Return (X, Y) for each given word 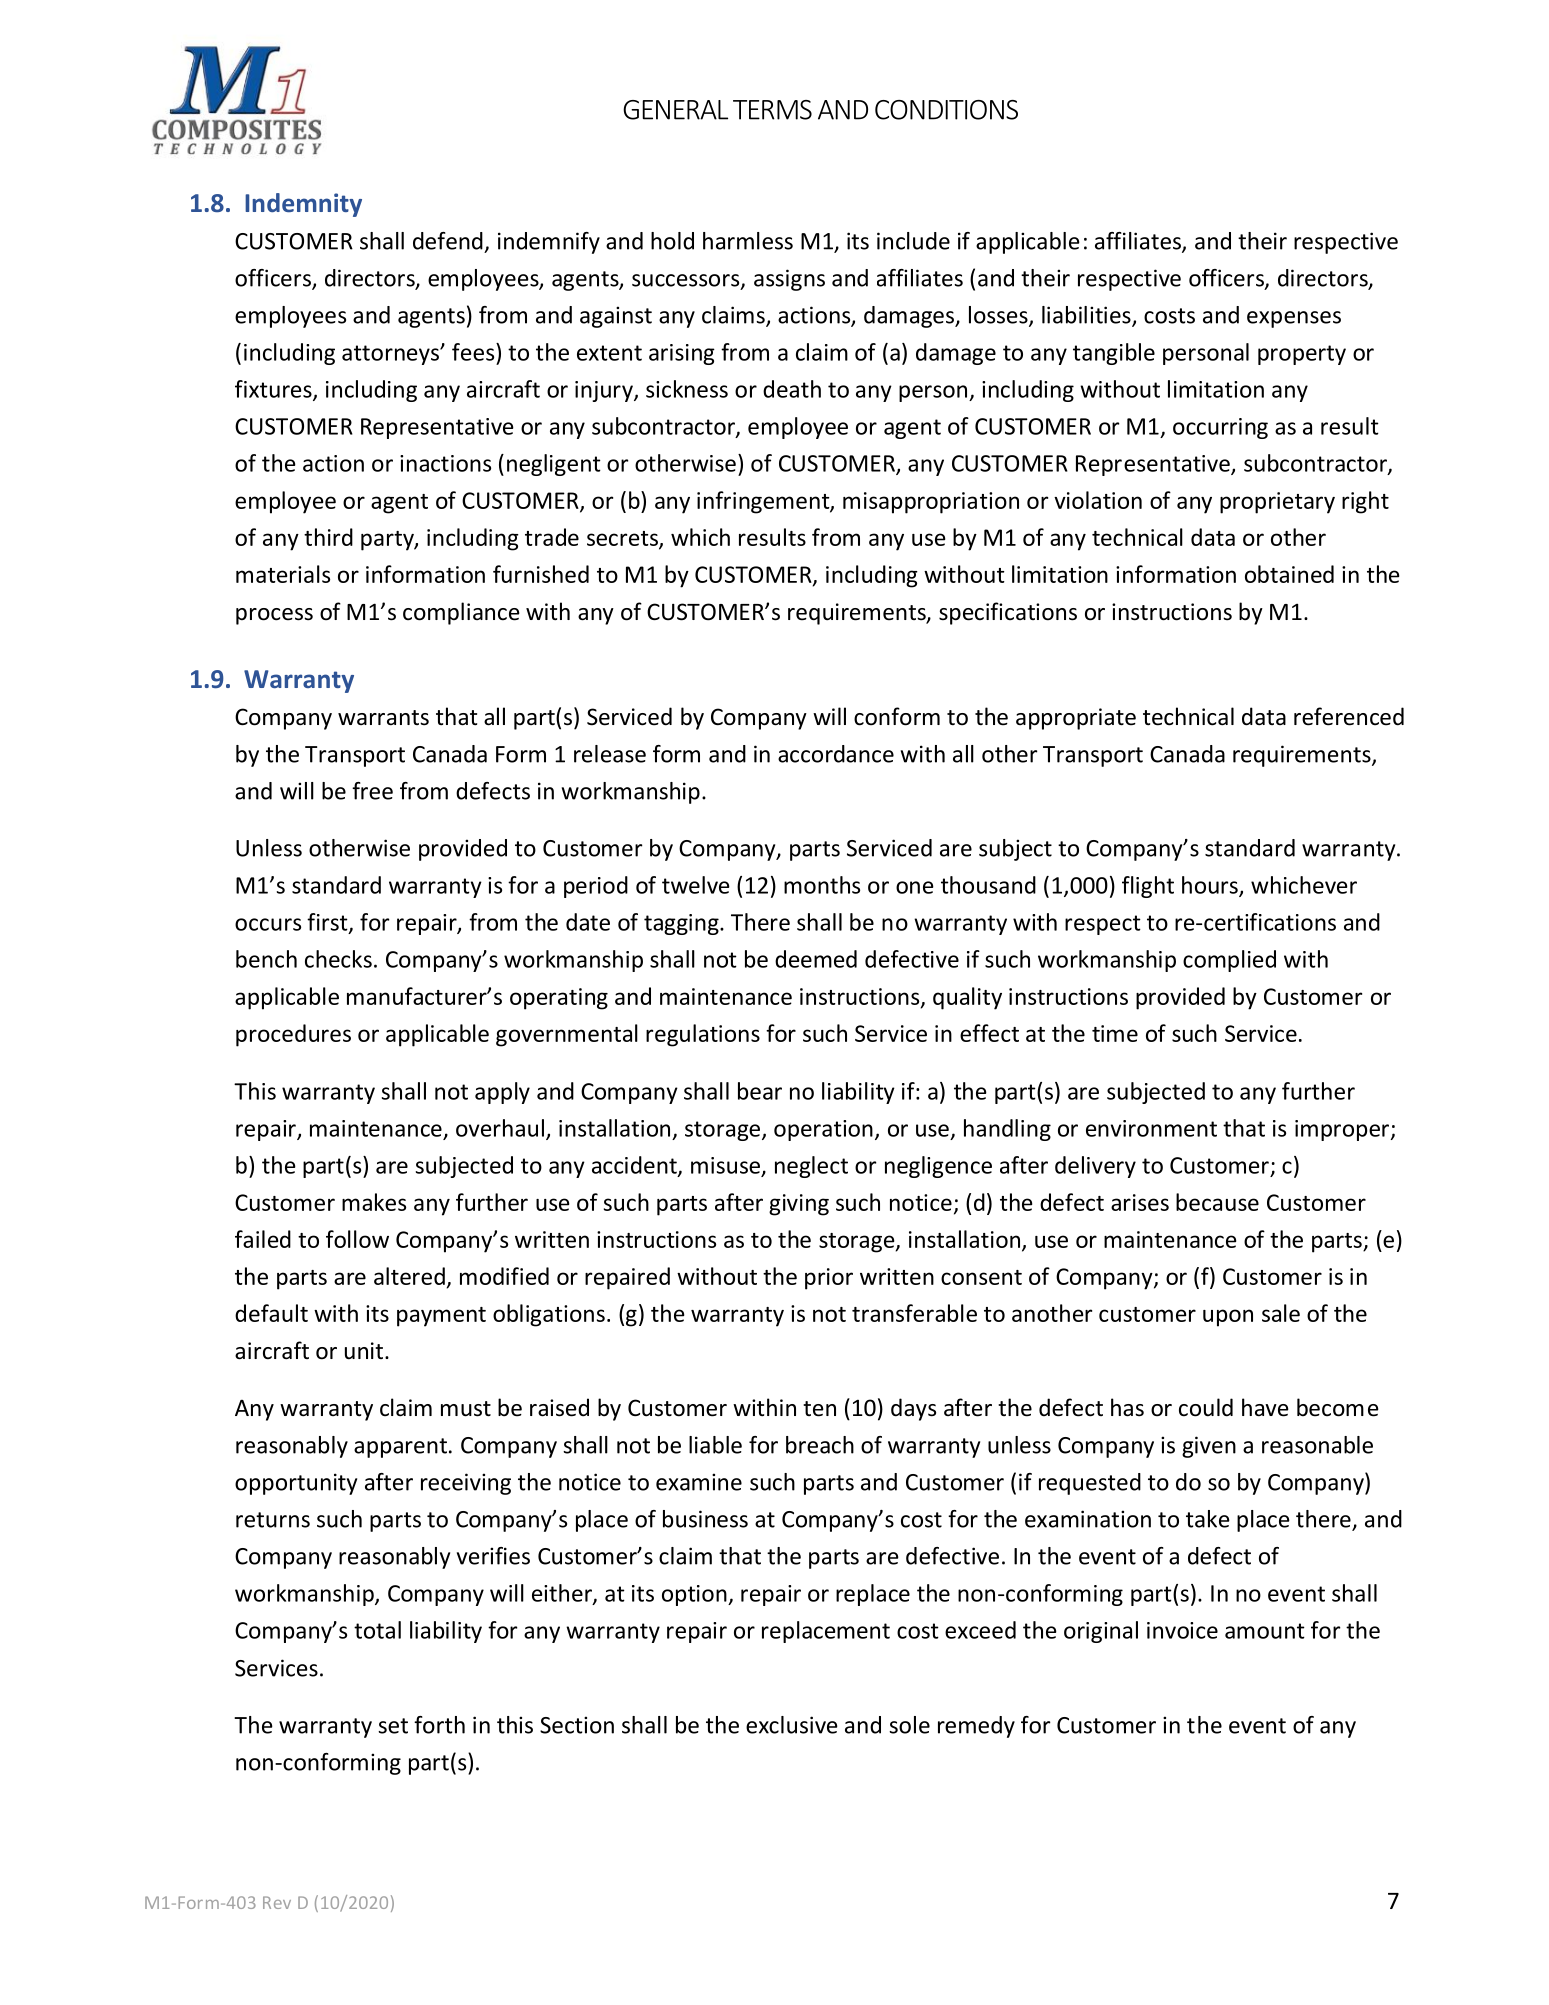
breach (820, 1445)
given (1209, 1447)
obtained (1289, 574)
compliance (461, 613)
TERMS (772, 110)
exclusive (792, 1725)
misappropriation (931, 503)
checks (338, 959)
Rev (277, 1902)
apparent (400, 1448)
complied (1229, 961)
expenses (1294, 319)
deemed (816, 959)
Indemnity (303, 205)
